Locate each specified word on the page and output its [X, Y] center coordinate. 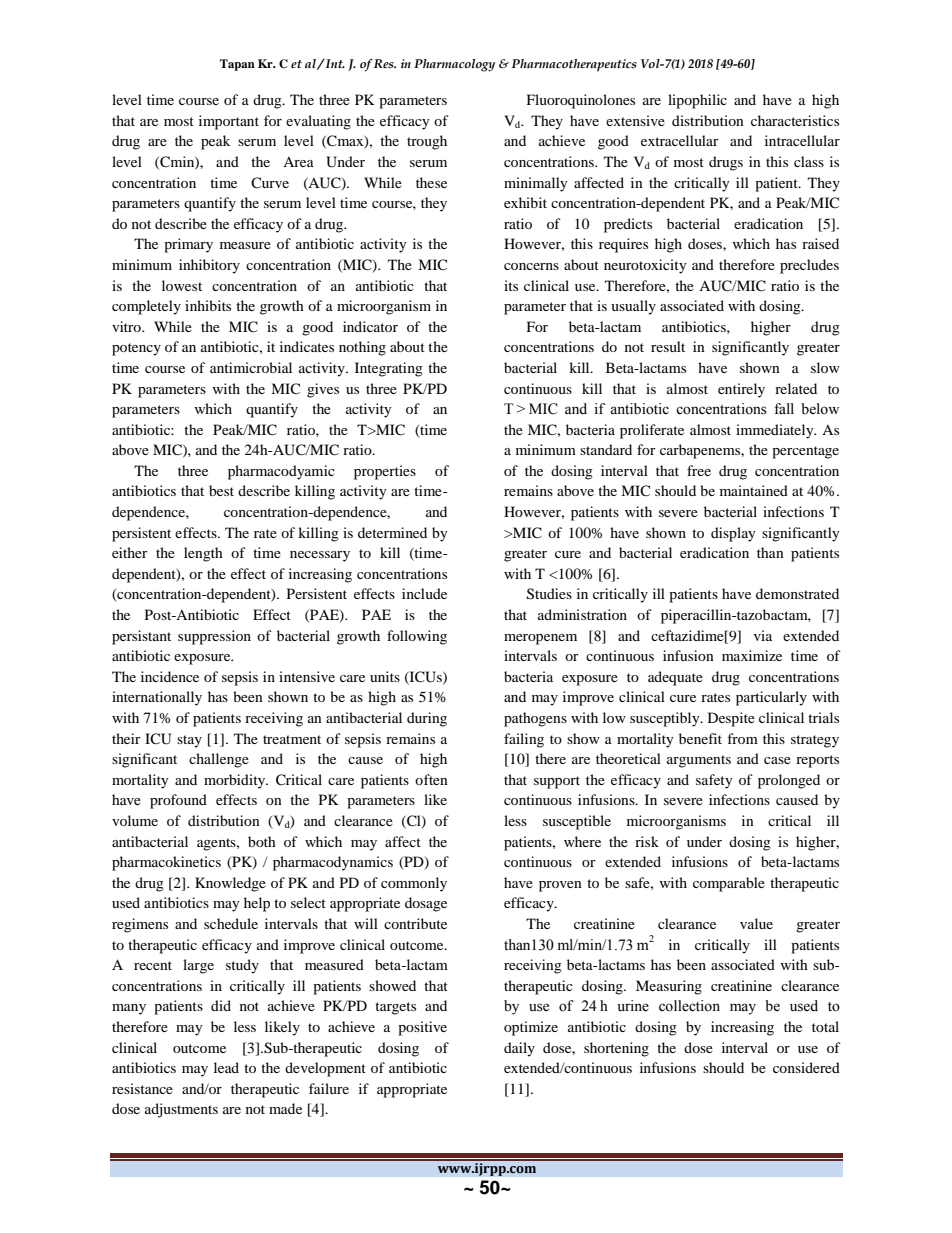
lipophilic [697, 101]
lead [226, 1067]
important [229, 122]
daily [519, 1049]
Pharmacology [454, 65]
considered [806, 1067]
